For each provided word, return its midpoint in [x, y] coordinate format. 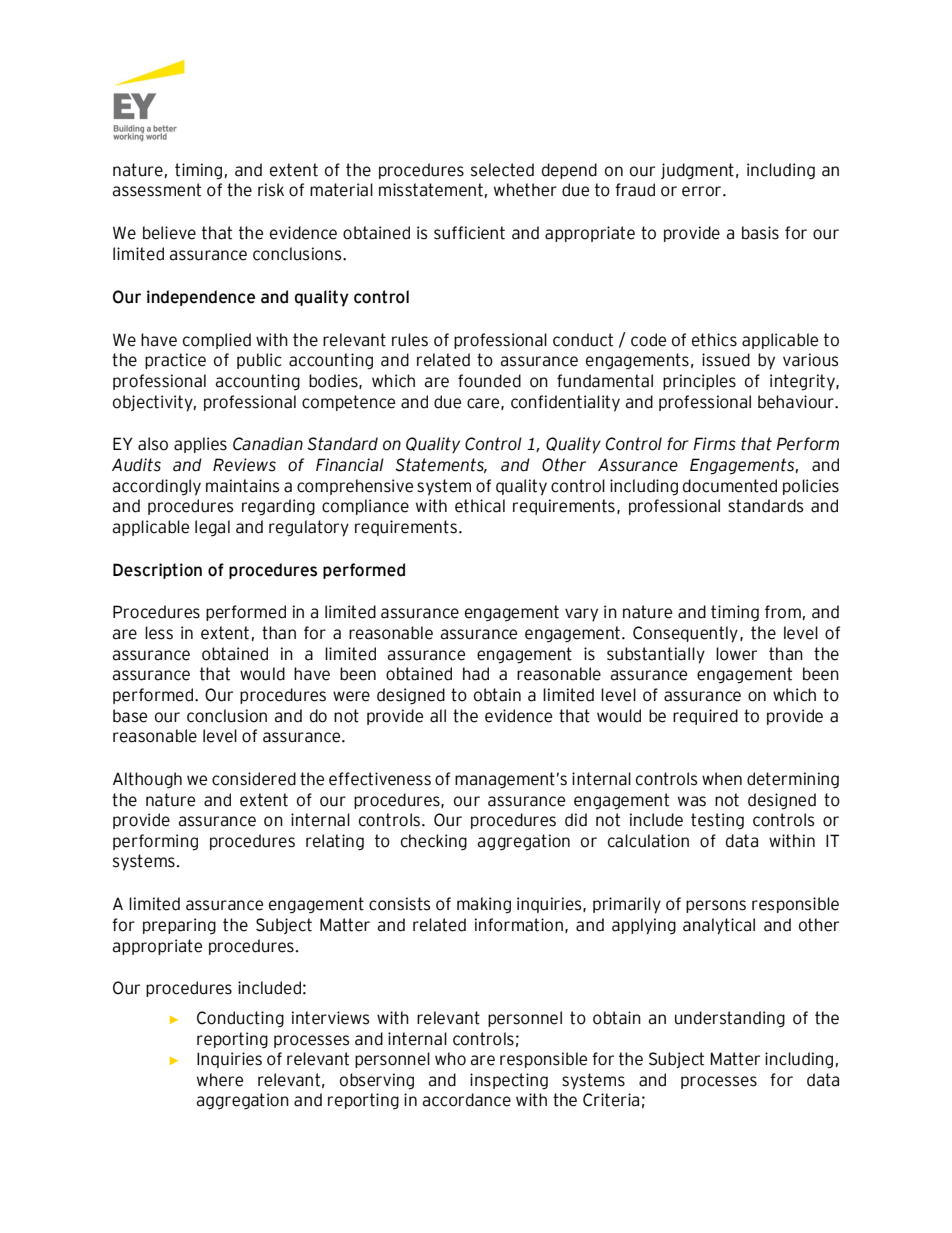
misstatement [431, 190]
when [722, 779]
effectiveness [380, 779]
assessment [156, 190]
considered [254, 779]
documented [730, 486]
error [703, 191]
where [220, 1080]
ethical [480, 506]
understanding [730, 1019]
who [450, 1059]
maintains [243, 486]
